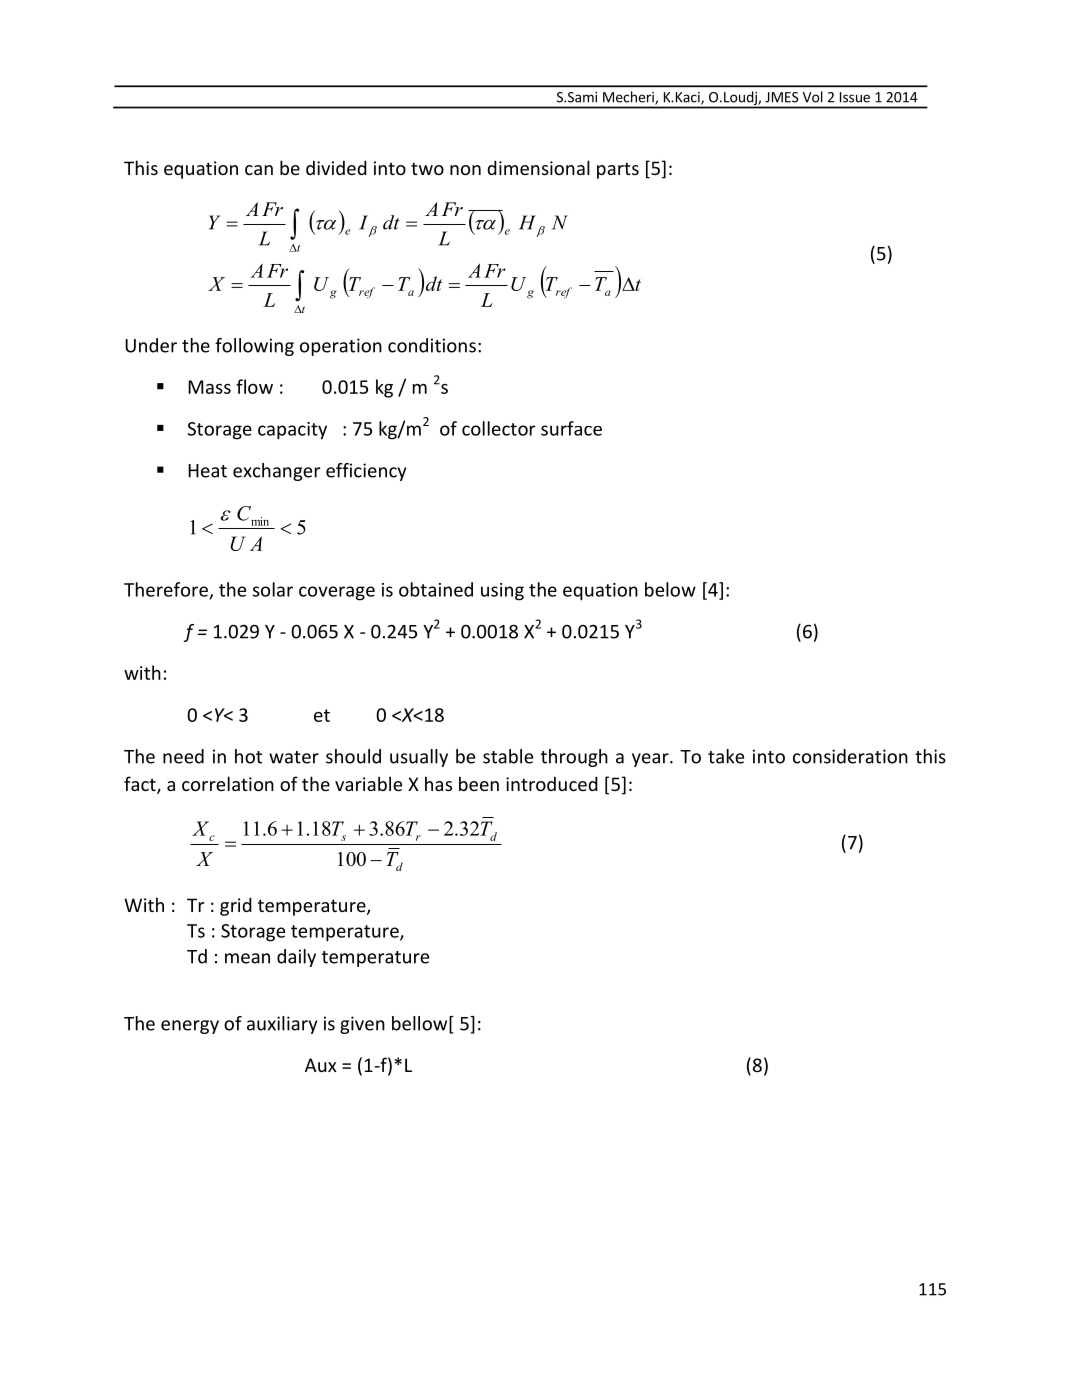 The height and width of the page is (1386, 1071). What do you see at coordinates (812, 97) in the page?
I see `Vol` at bounding box center [812, 97].
